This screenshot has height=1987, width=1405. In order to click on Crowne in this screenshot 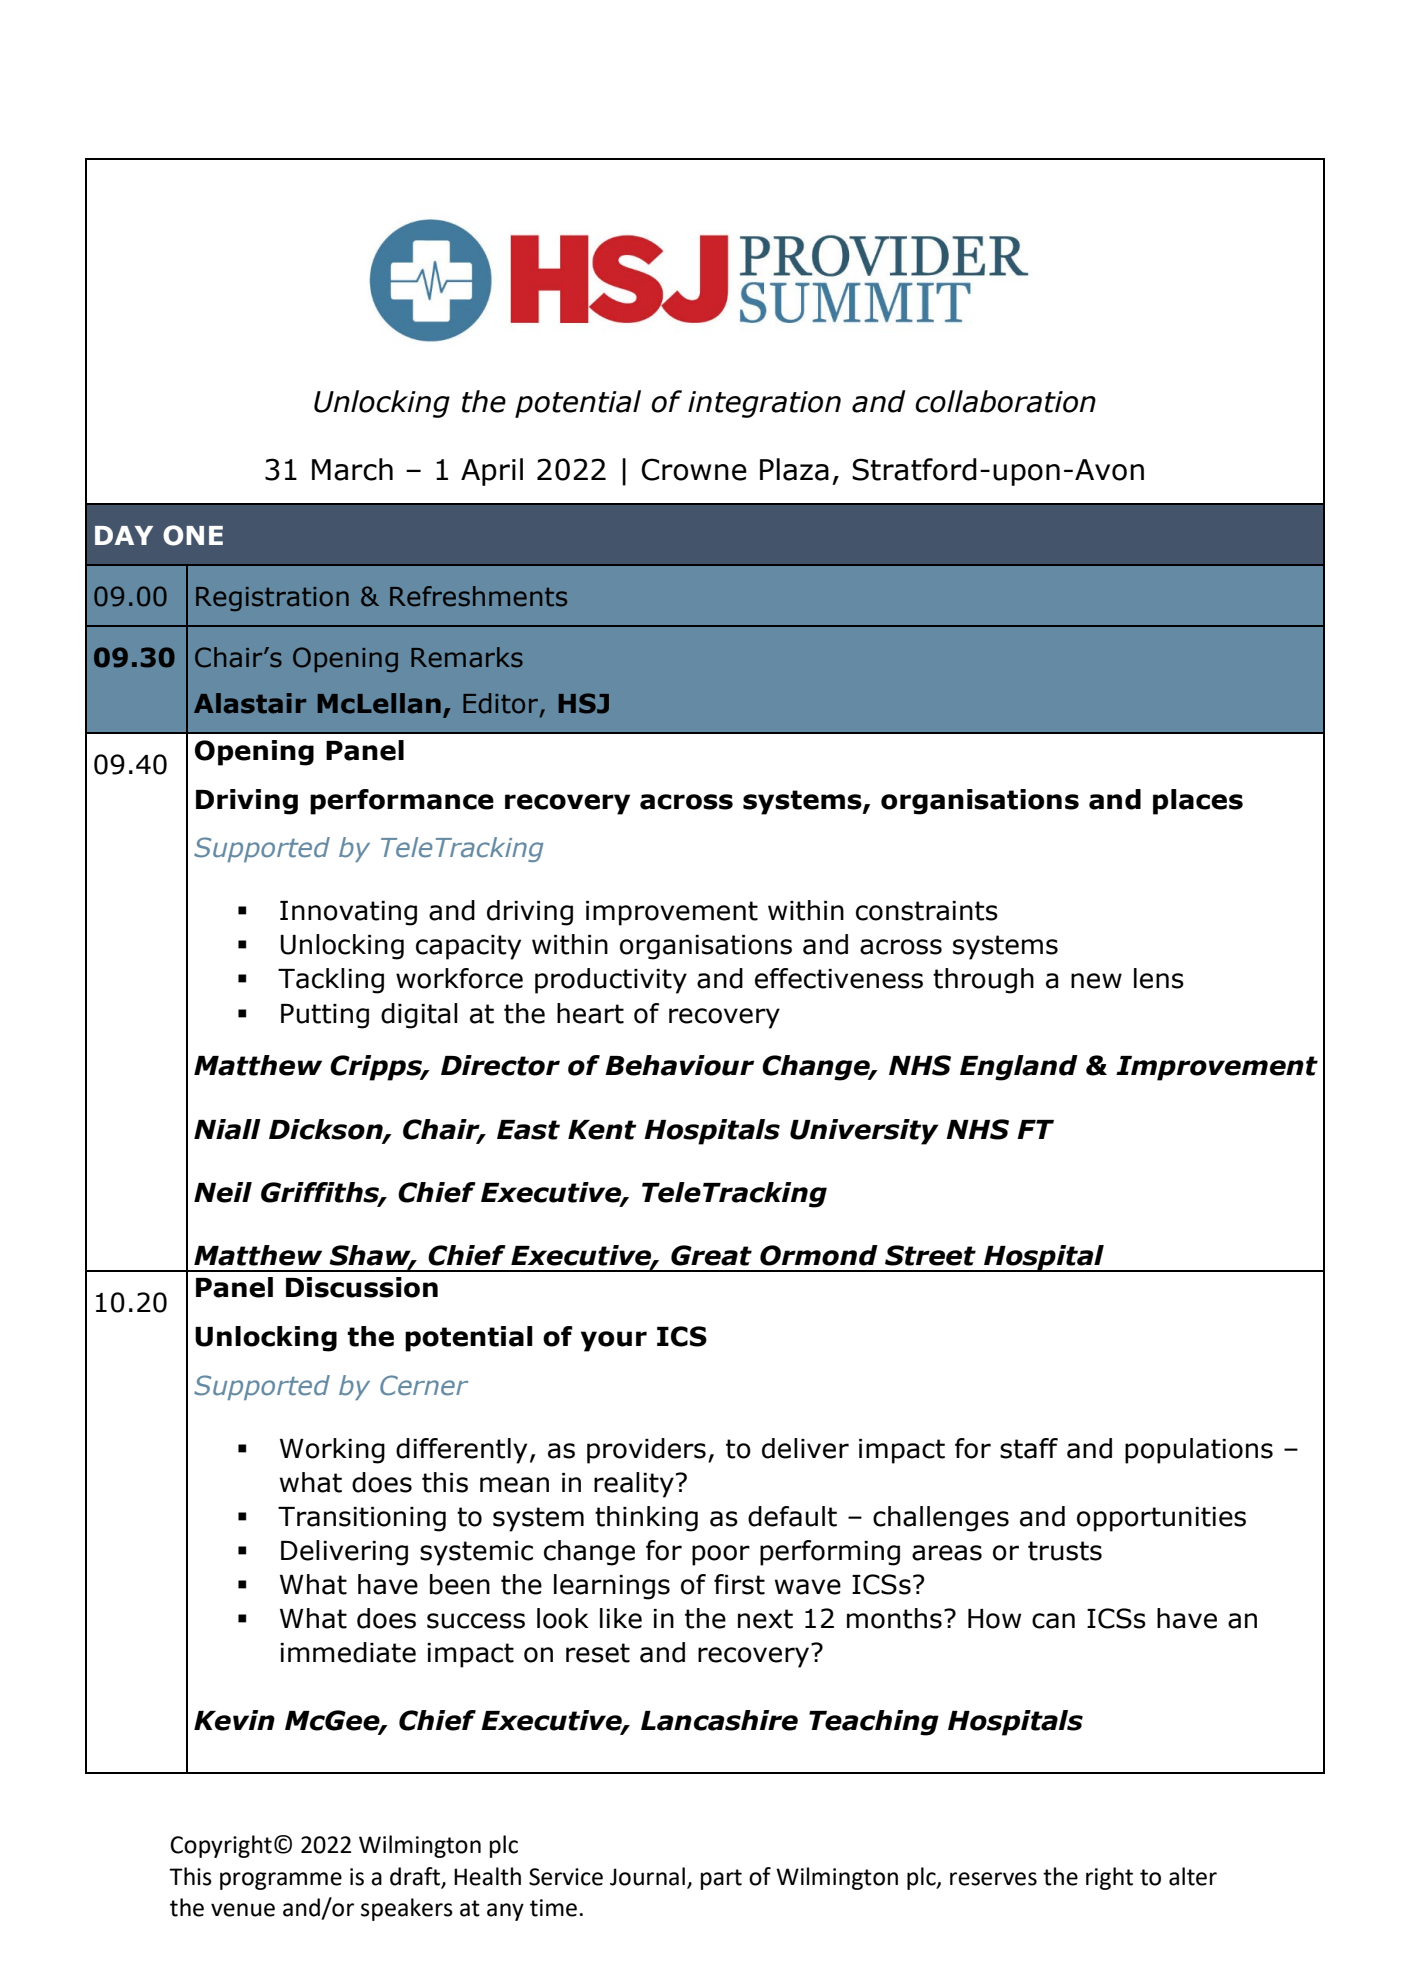, I will do `click(694, 469)`.
